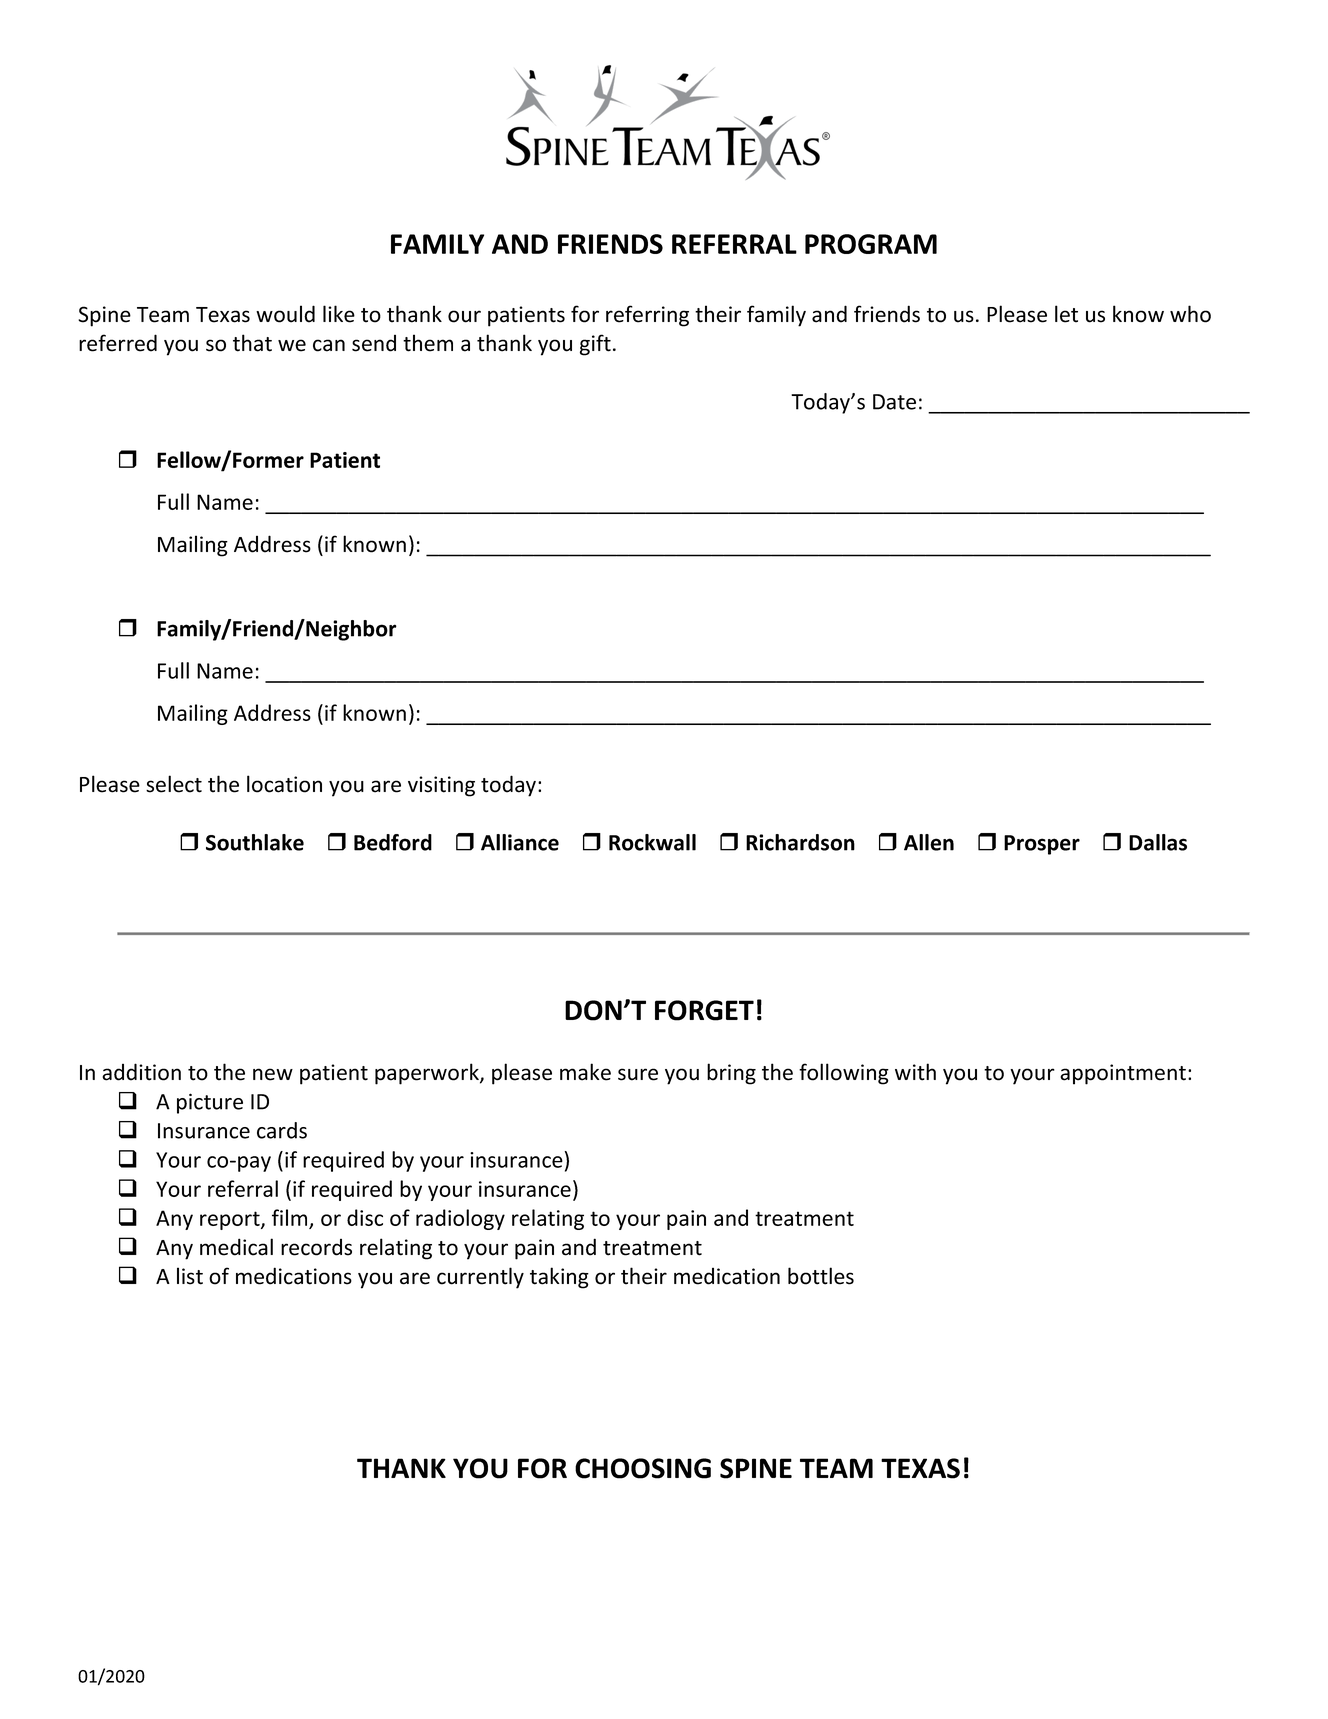 This screenshot has width=1328, height=1719. What do you see at coordinates (284, 784) in the screenshot?
I see `location` at bounding box center [284, 784].
